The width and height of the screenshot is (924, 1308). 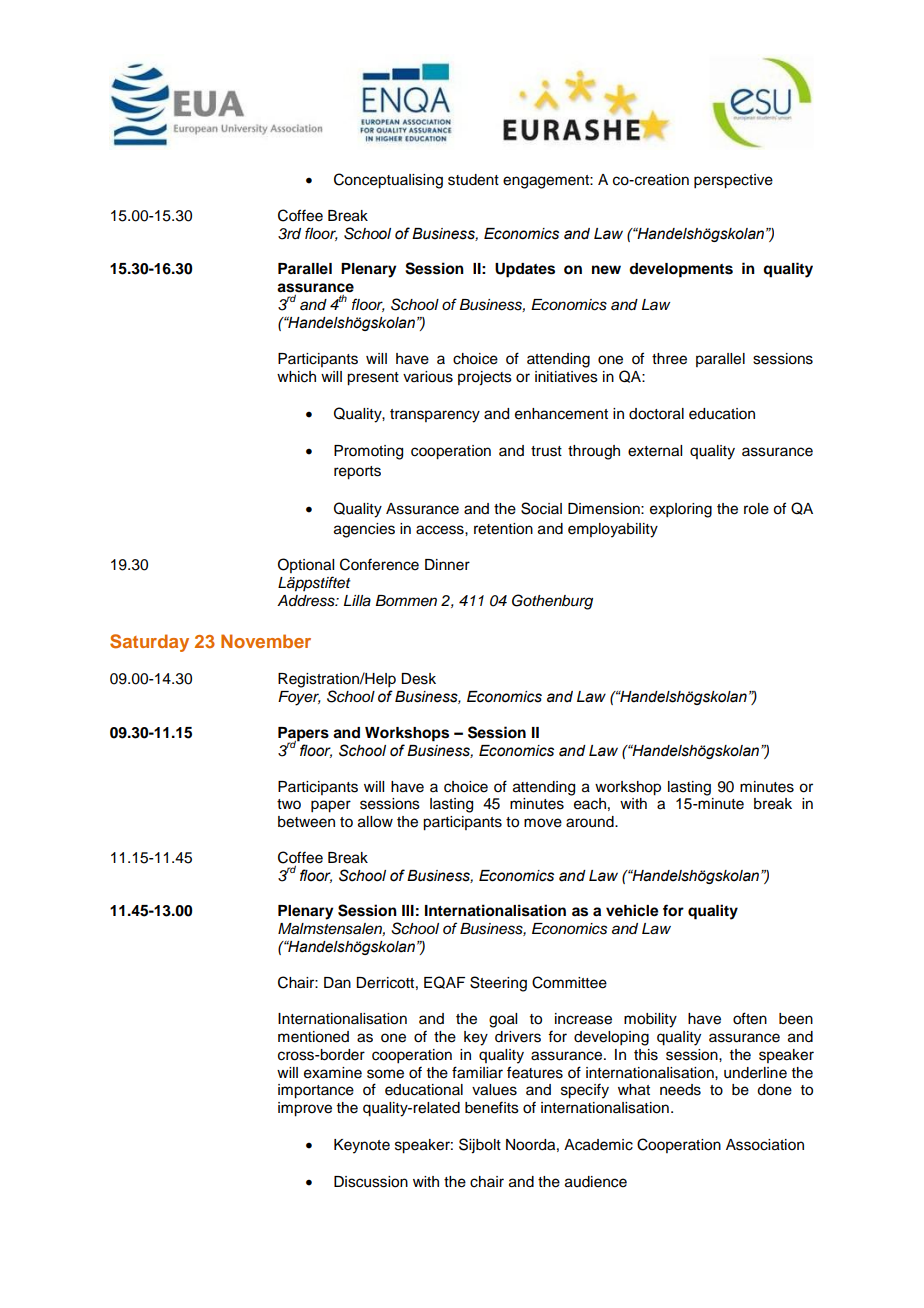 I want to click on Association, so click(x=765, y=1145).
